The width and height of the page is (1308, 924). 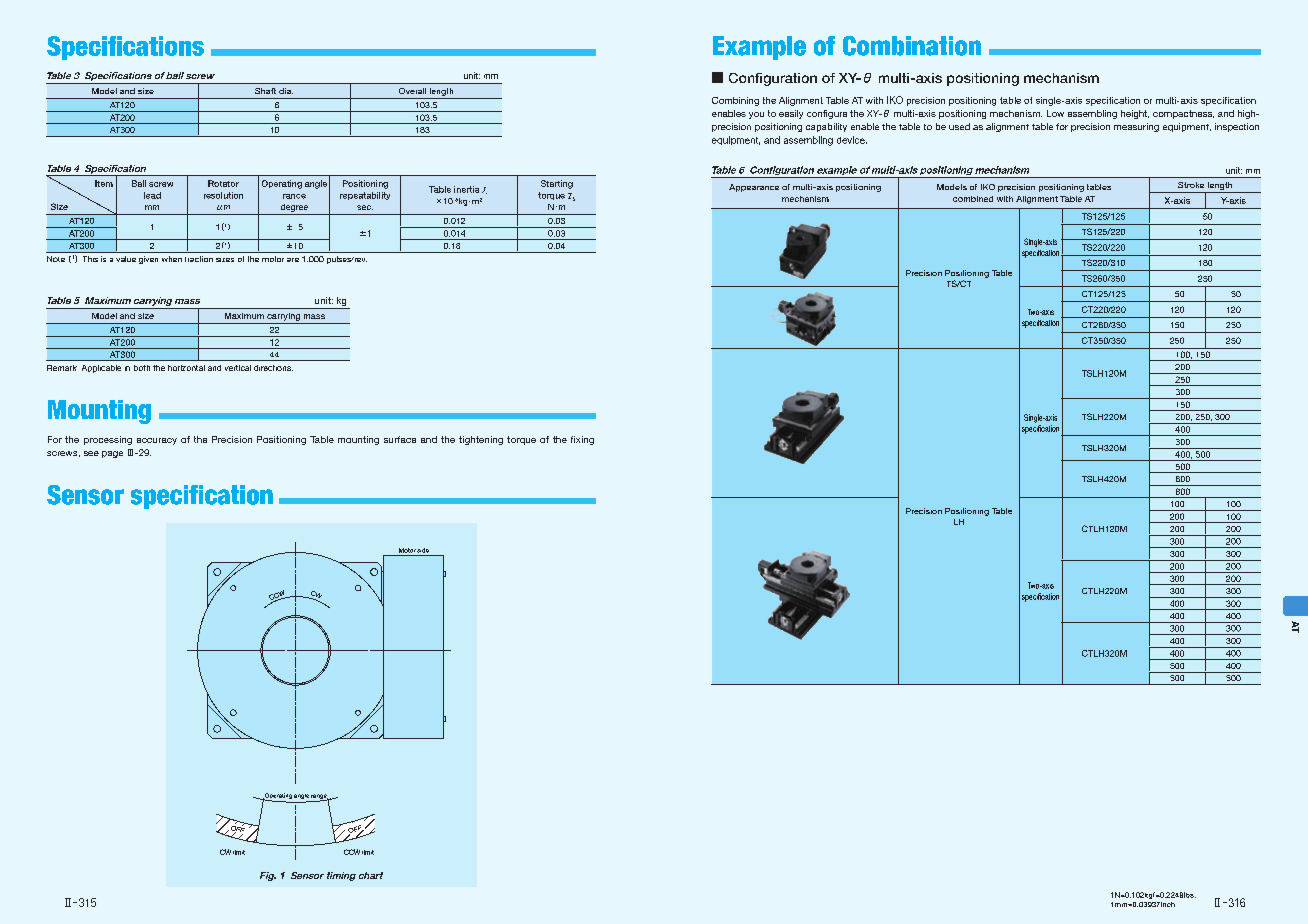 What do you see at coordinates (582, 440) in the page?
I see `fixing` at bounding box center [582, 440].
